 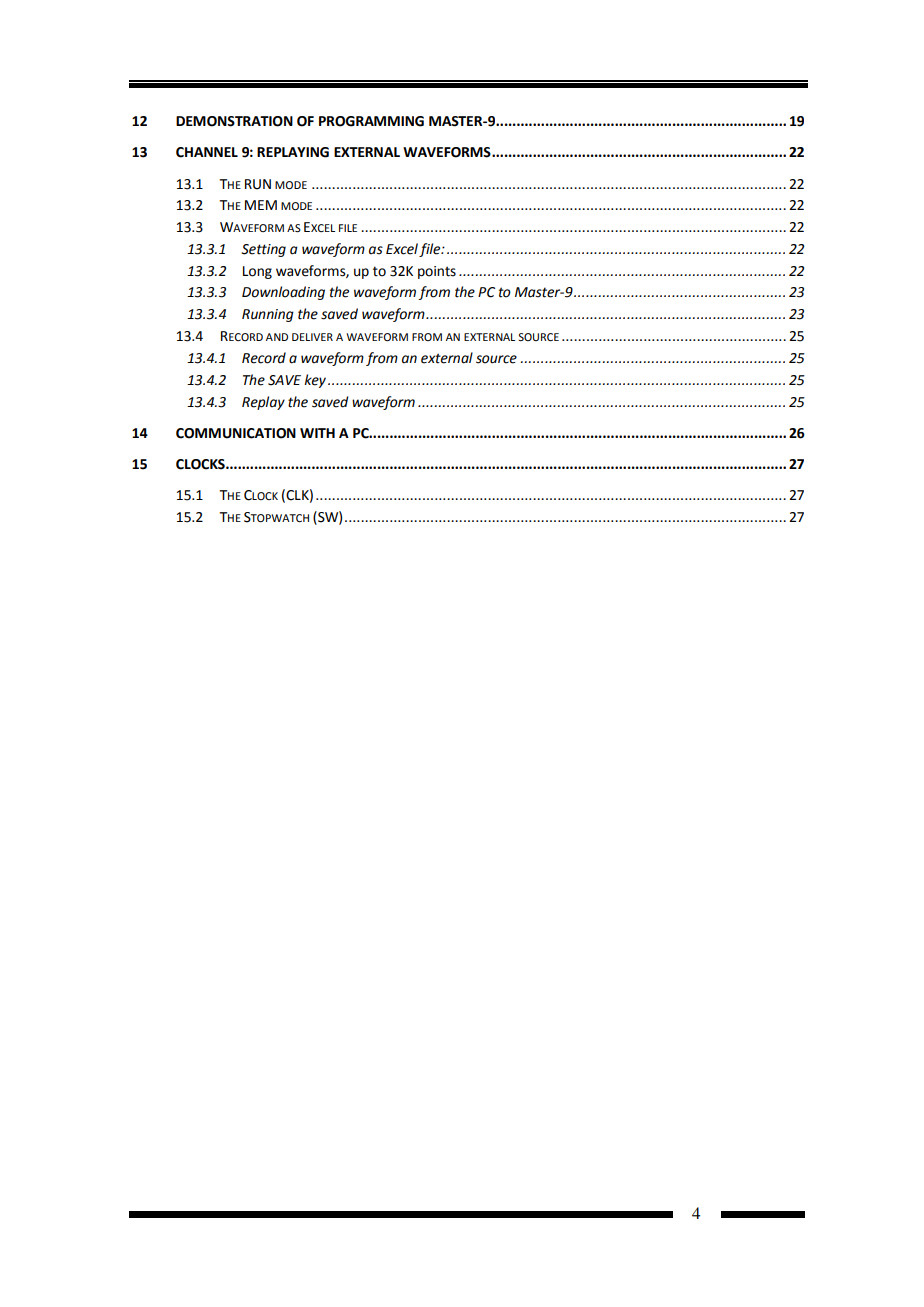 What do you see at coordinates (283, 293) in the page?
I see `Downloading` at bounding box center [283, 293].
